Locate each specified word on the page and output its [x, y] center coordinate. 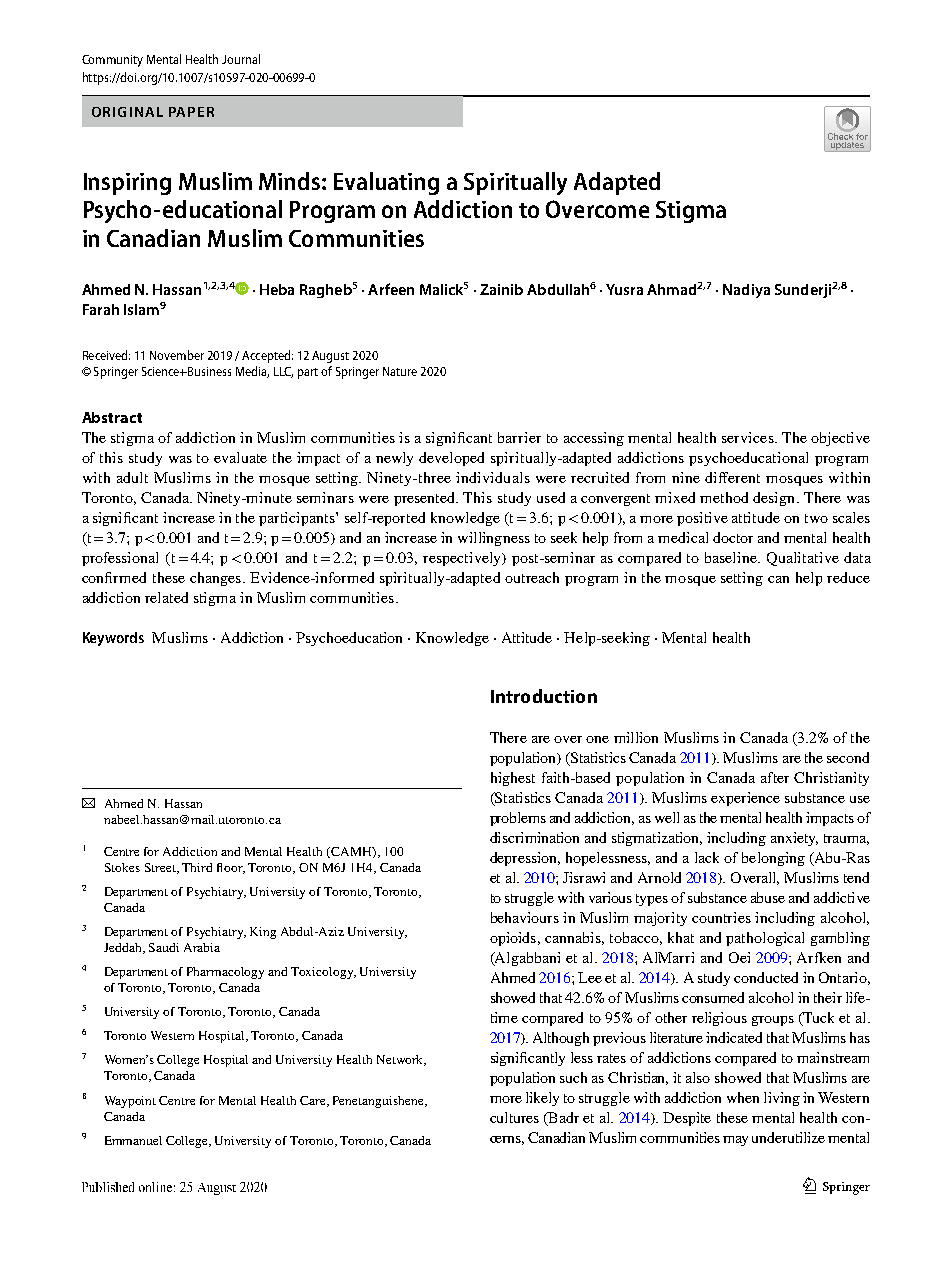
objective [840, 439]
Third [197, 867]
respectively [463, 559]
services [749, 437]
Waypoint [130, 1102]
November [177, 355]
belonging [773, 859]
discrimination [534, 837]
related [166, 597]
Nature [400, 371]
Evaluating [386, 183]
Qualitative [803, 559]
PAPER [191, 112]
